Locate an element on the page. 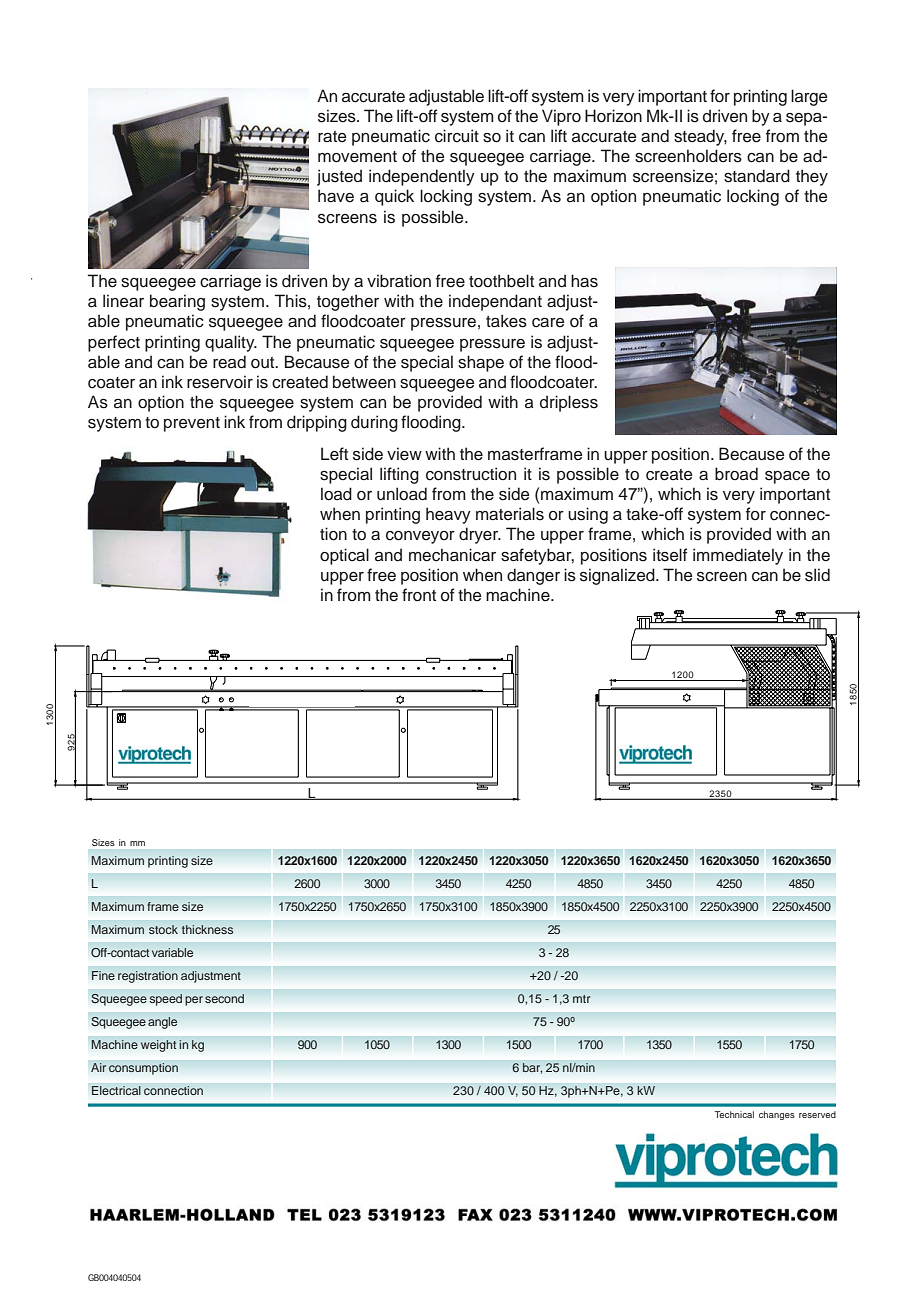 This document has width=924, height=1308. steady is located at coordinates (700, 137).
